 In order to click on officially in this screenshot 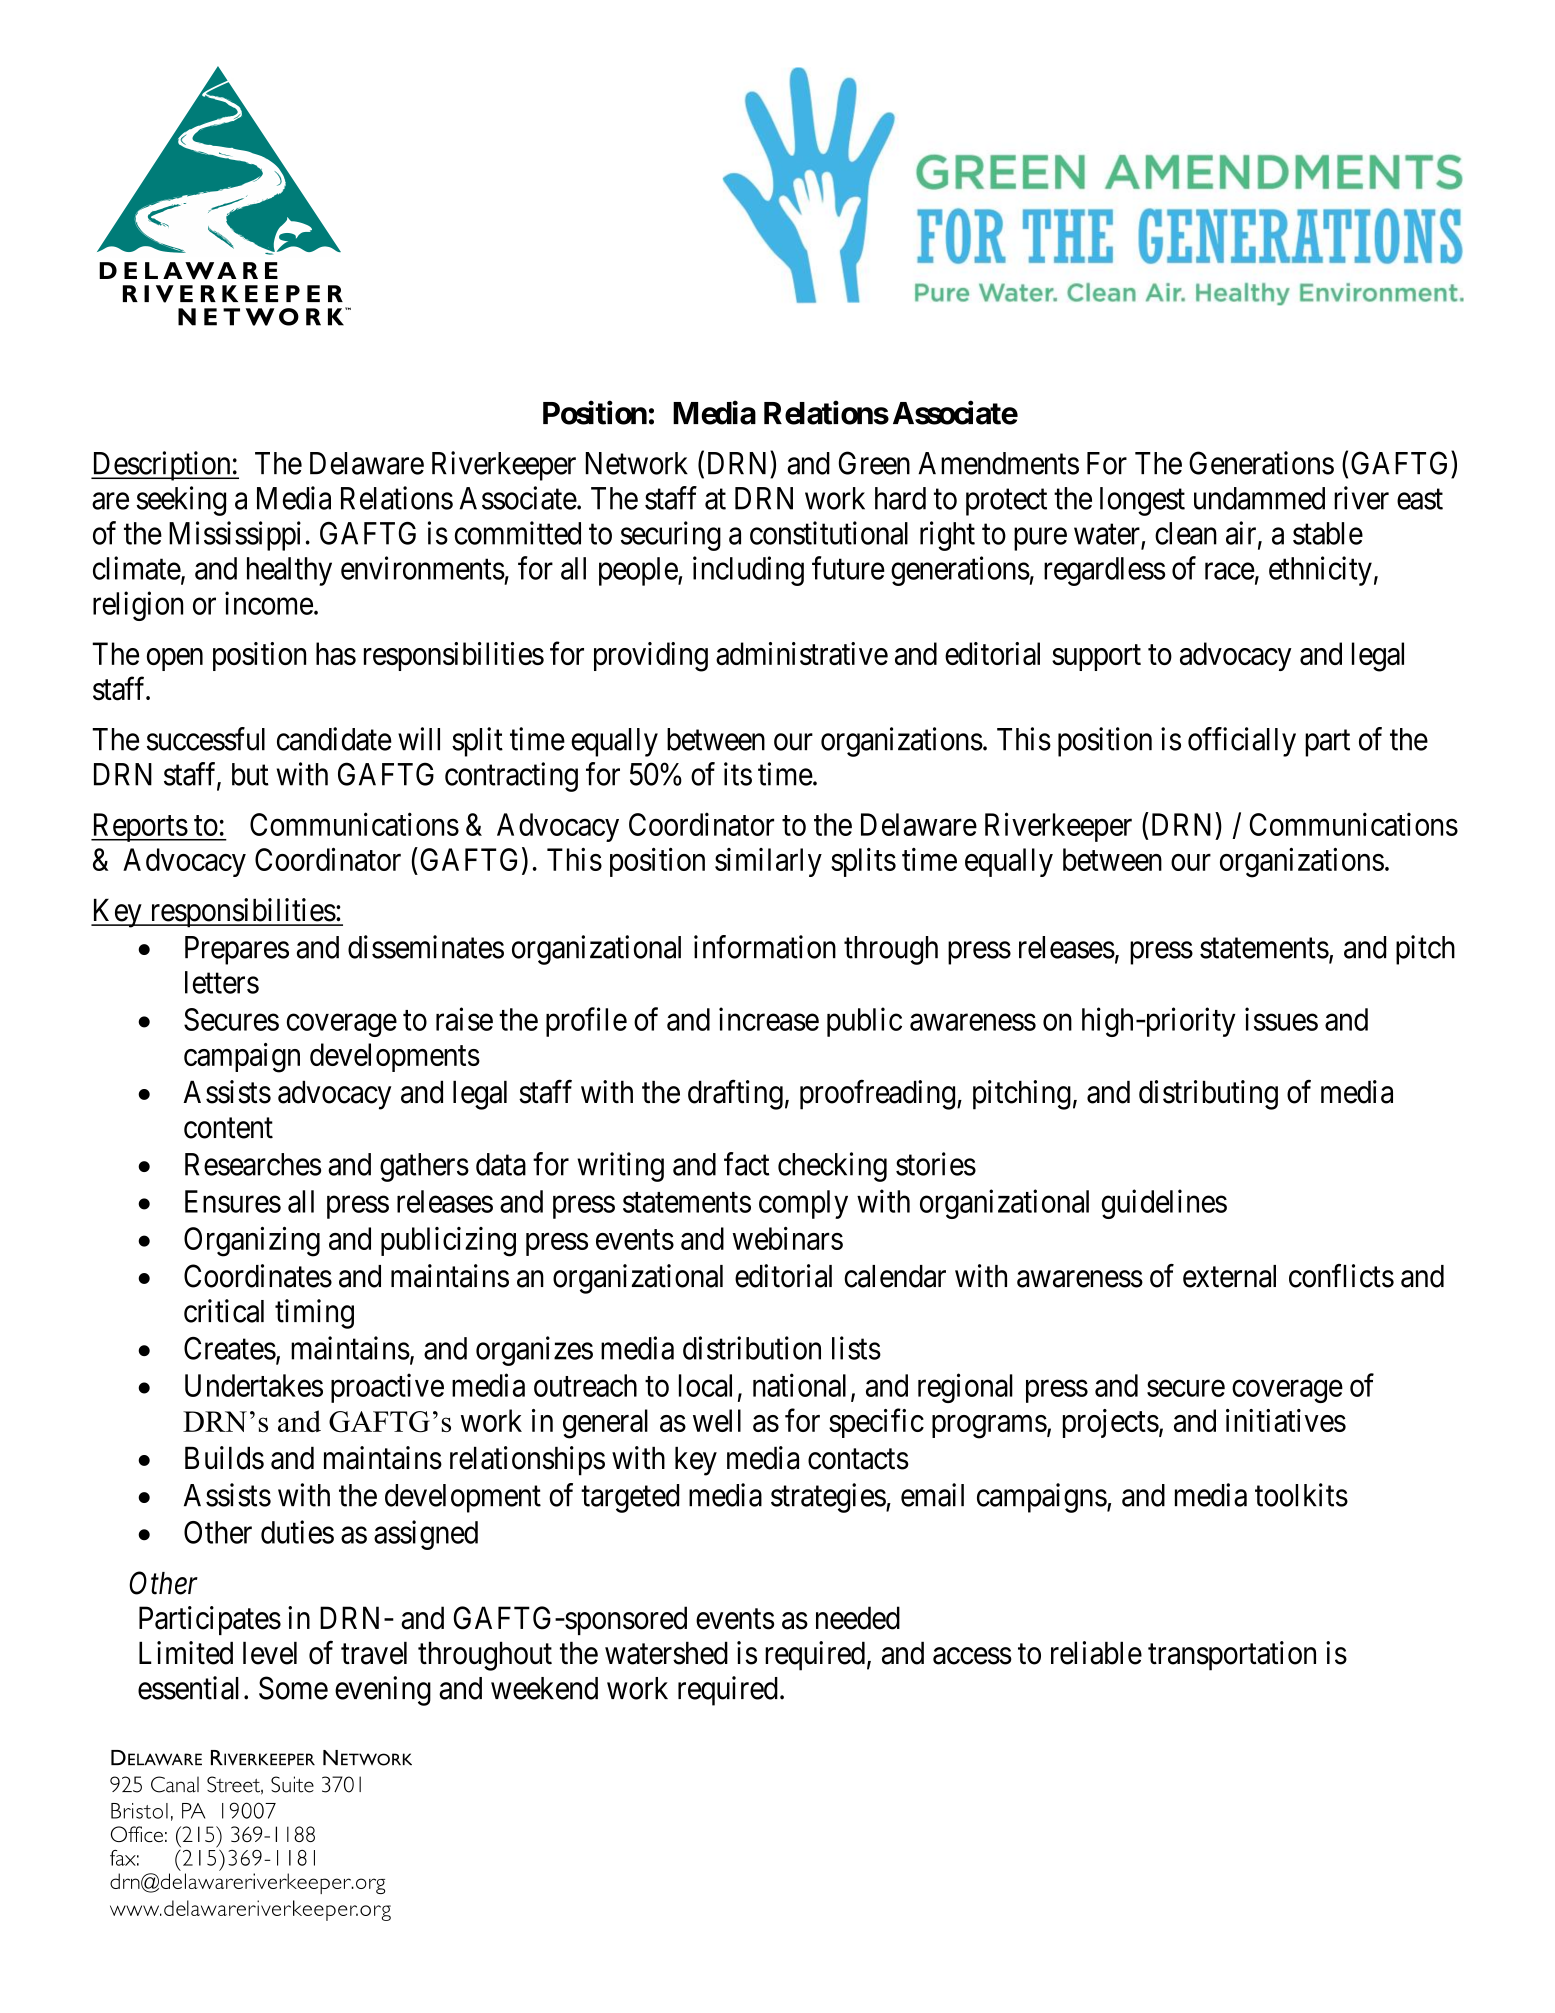, I will do `click(1242, 742)`.
